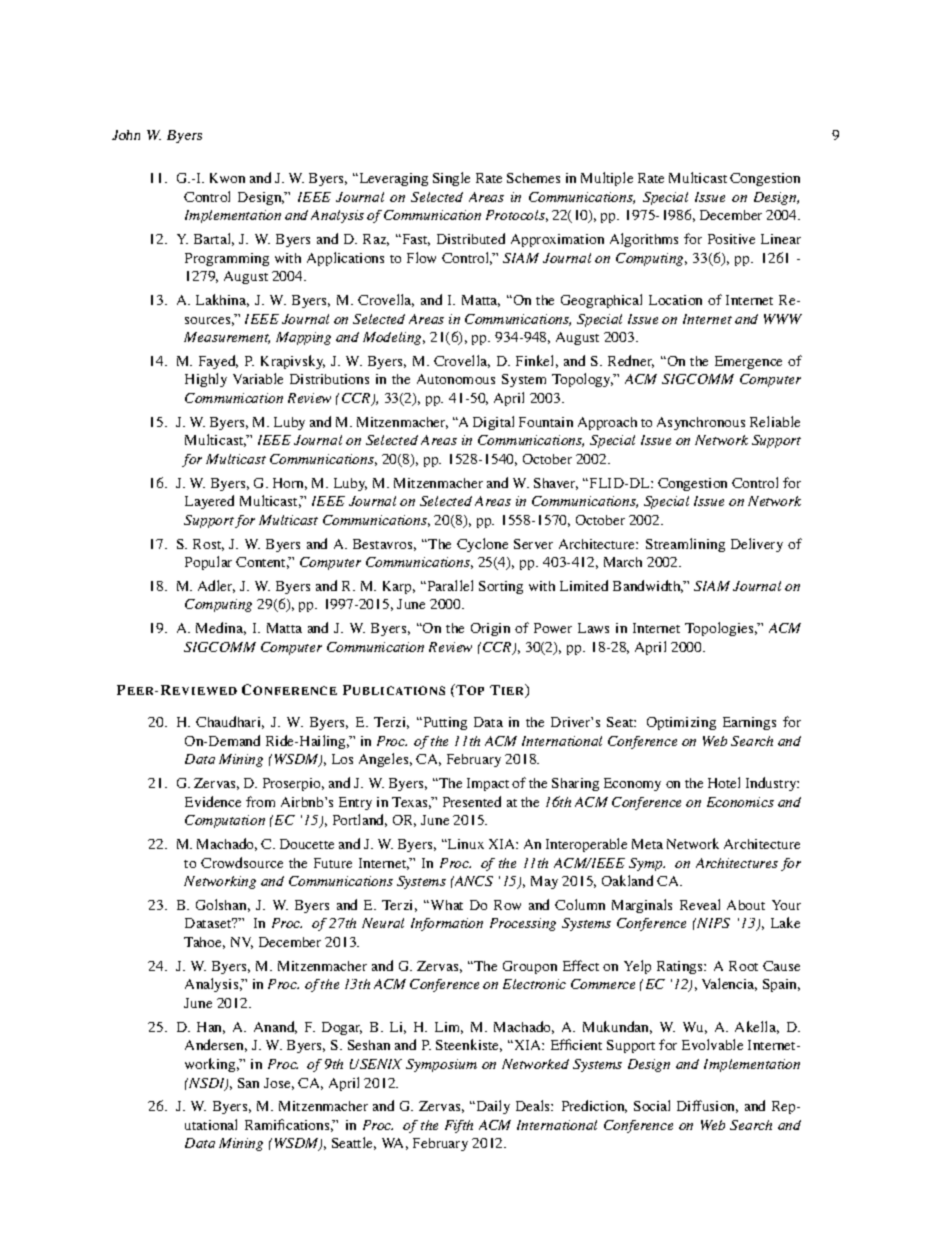 The height and width of the document is (1233, 952). Describe the element at coordinates (456, 379) in the document. I see `Autonomous` at that location.
